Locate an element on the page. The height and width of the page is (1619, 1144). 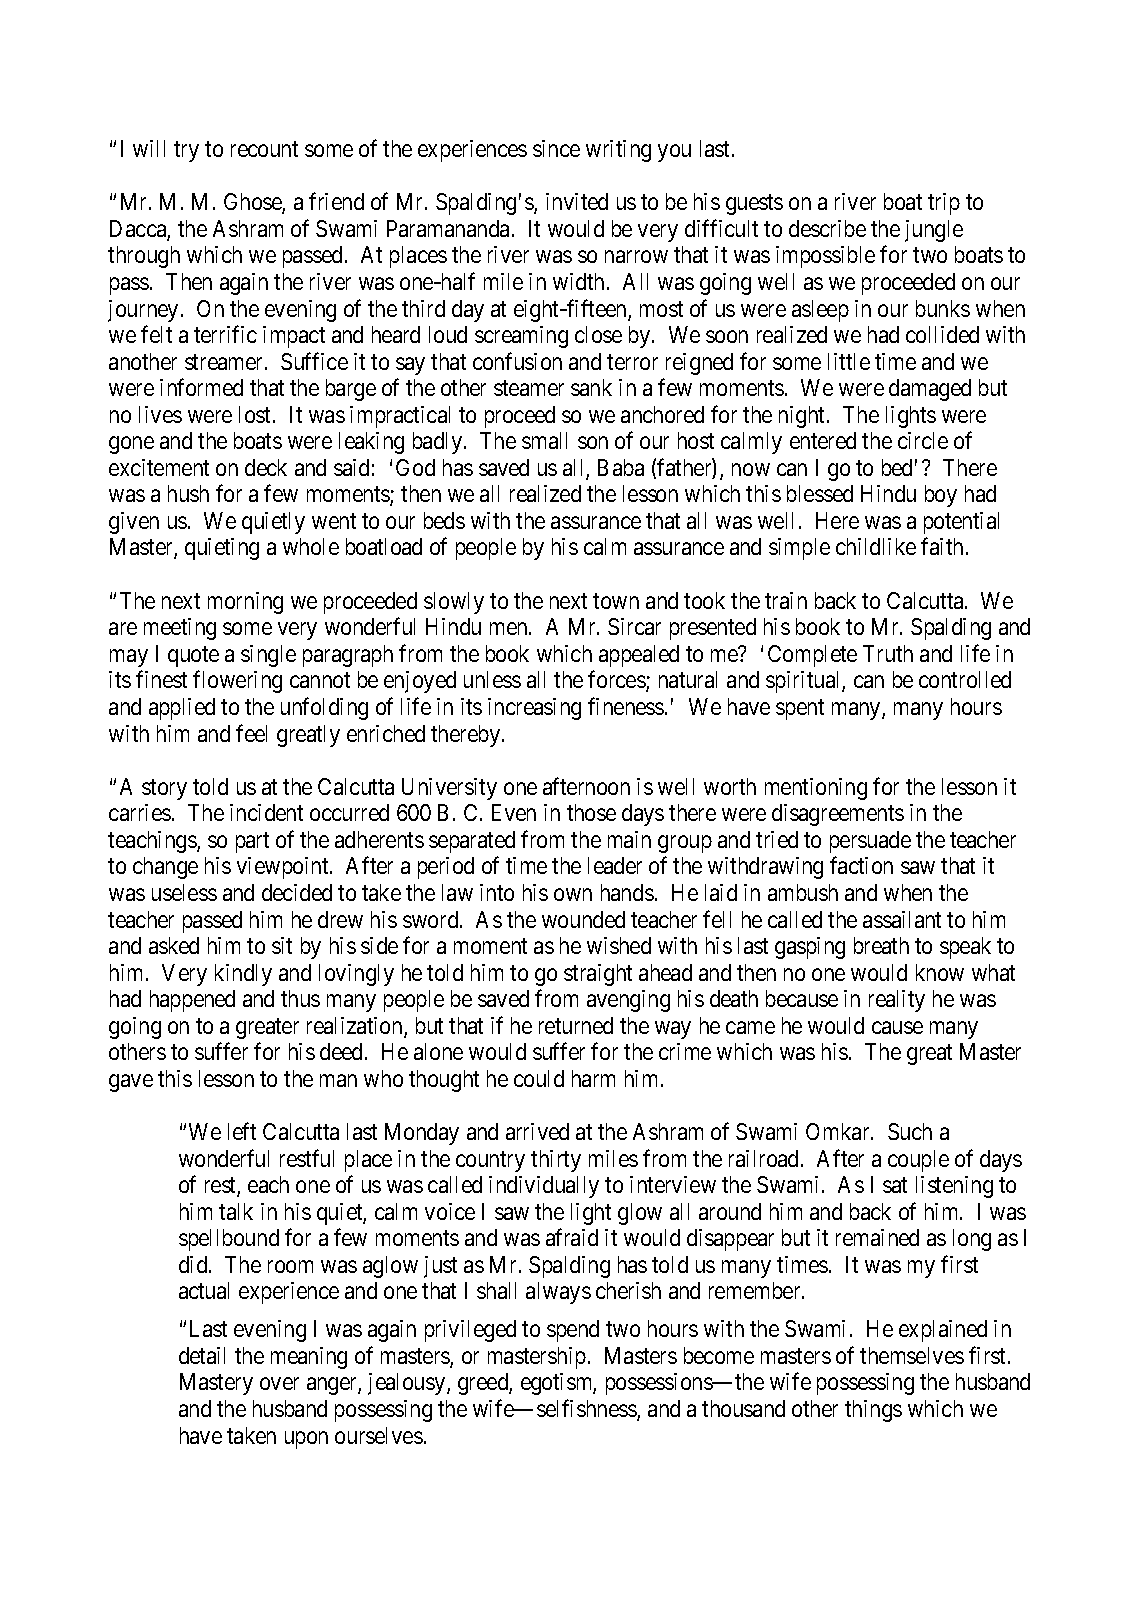
recount is located at coordinates (264, 149).
